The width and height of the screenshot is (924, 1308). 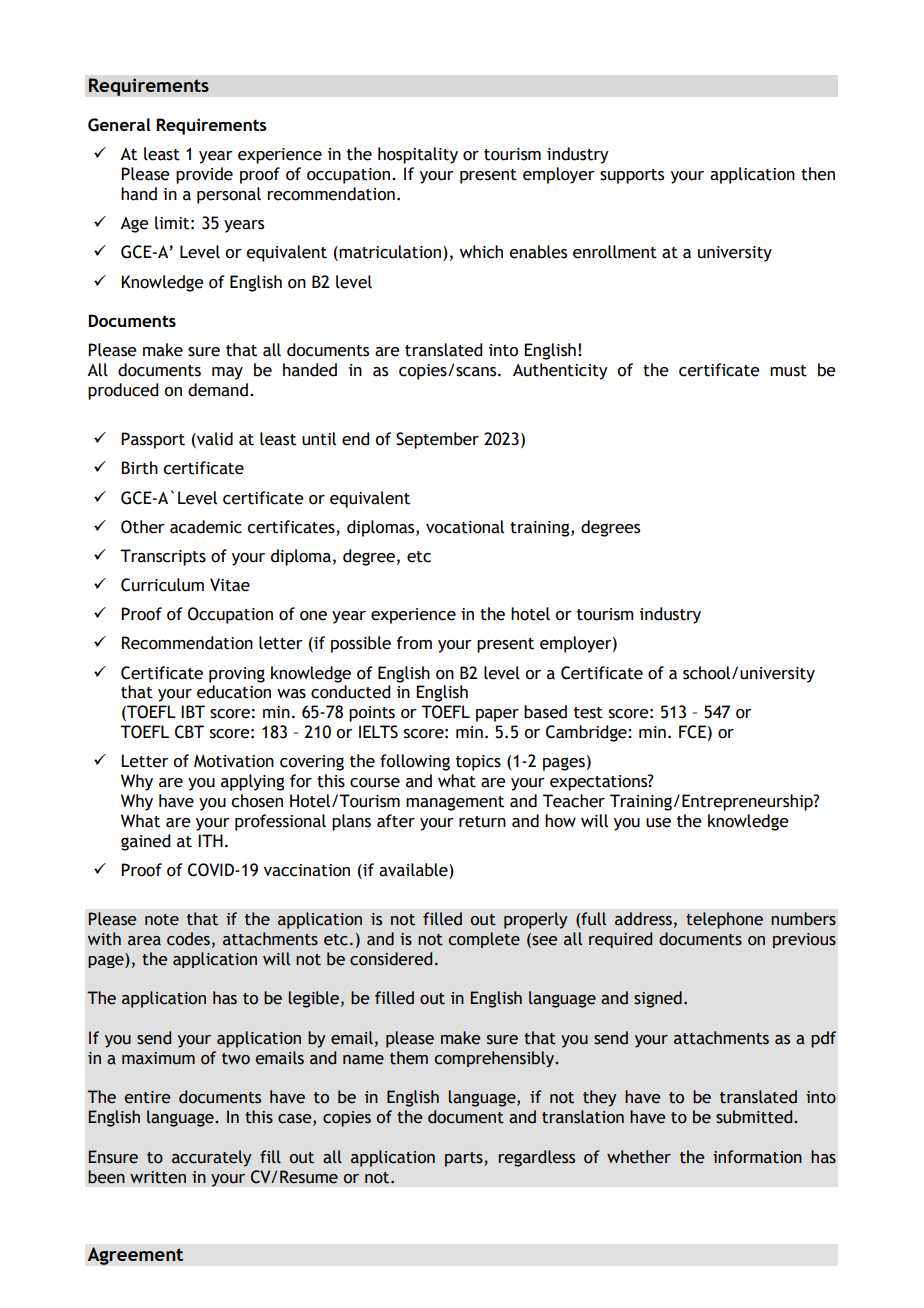 What do you see at coordinates (757, 1157) in the screenshot?
I see `information` at bounding box center [757, 1157].
